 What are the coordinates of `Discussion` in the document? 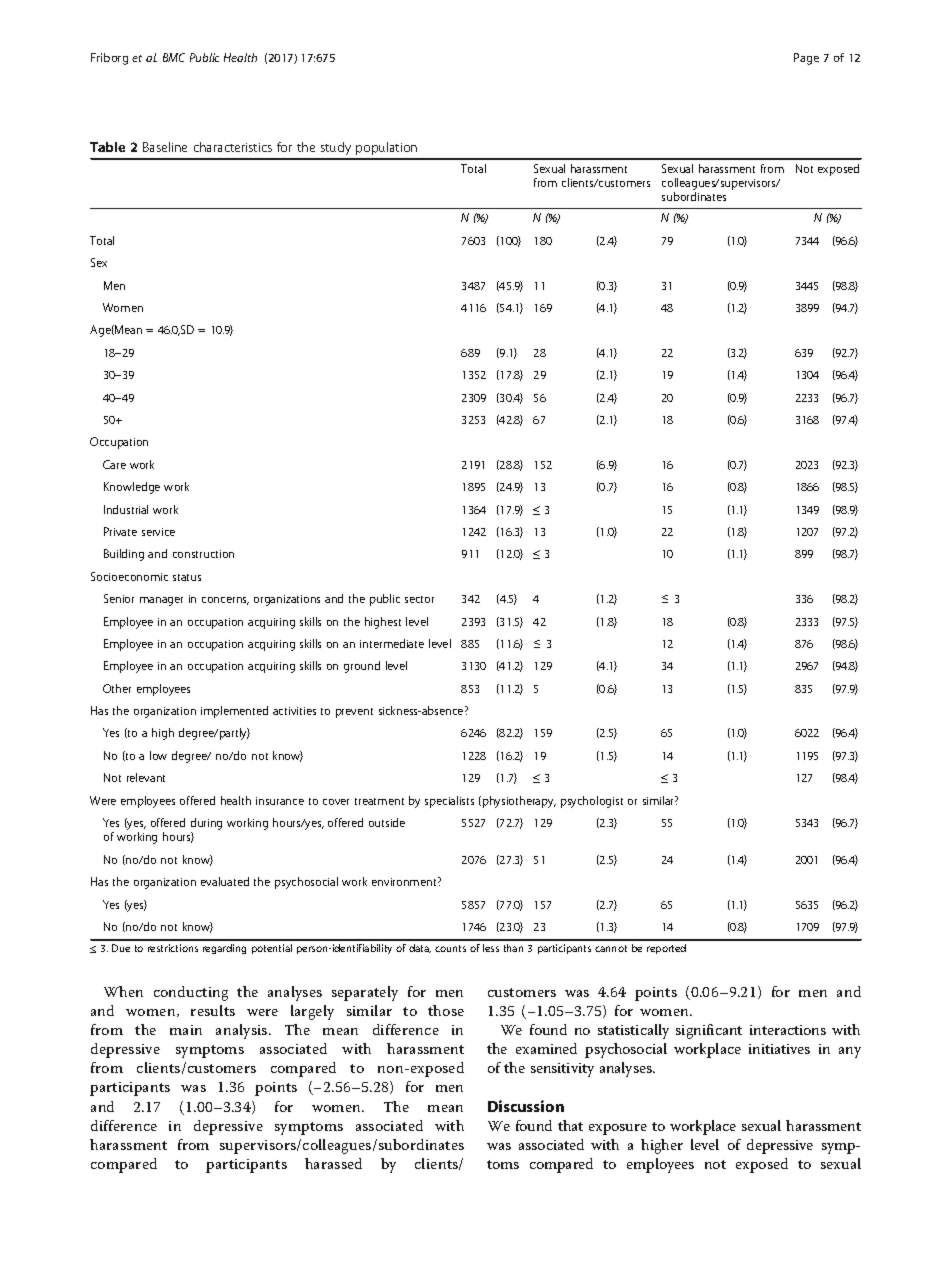 It's located at (526, 1106).
